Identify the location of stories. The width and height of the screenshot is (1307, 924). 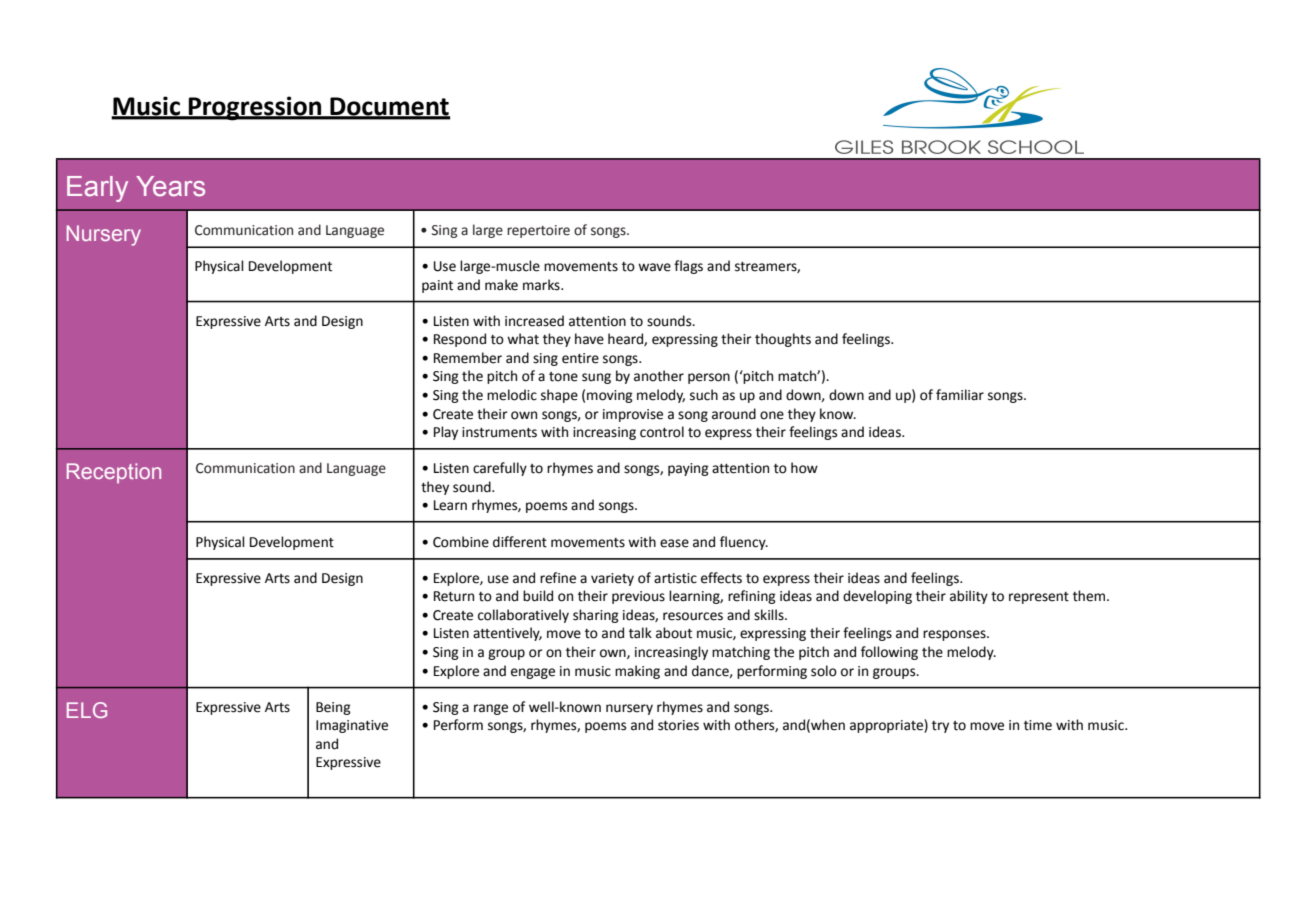
(678, 725).
